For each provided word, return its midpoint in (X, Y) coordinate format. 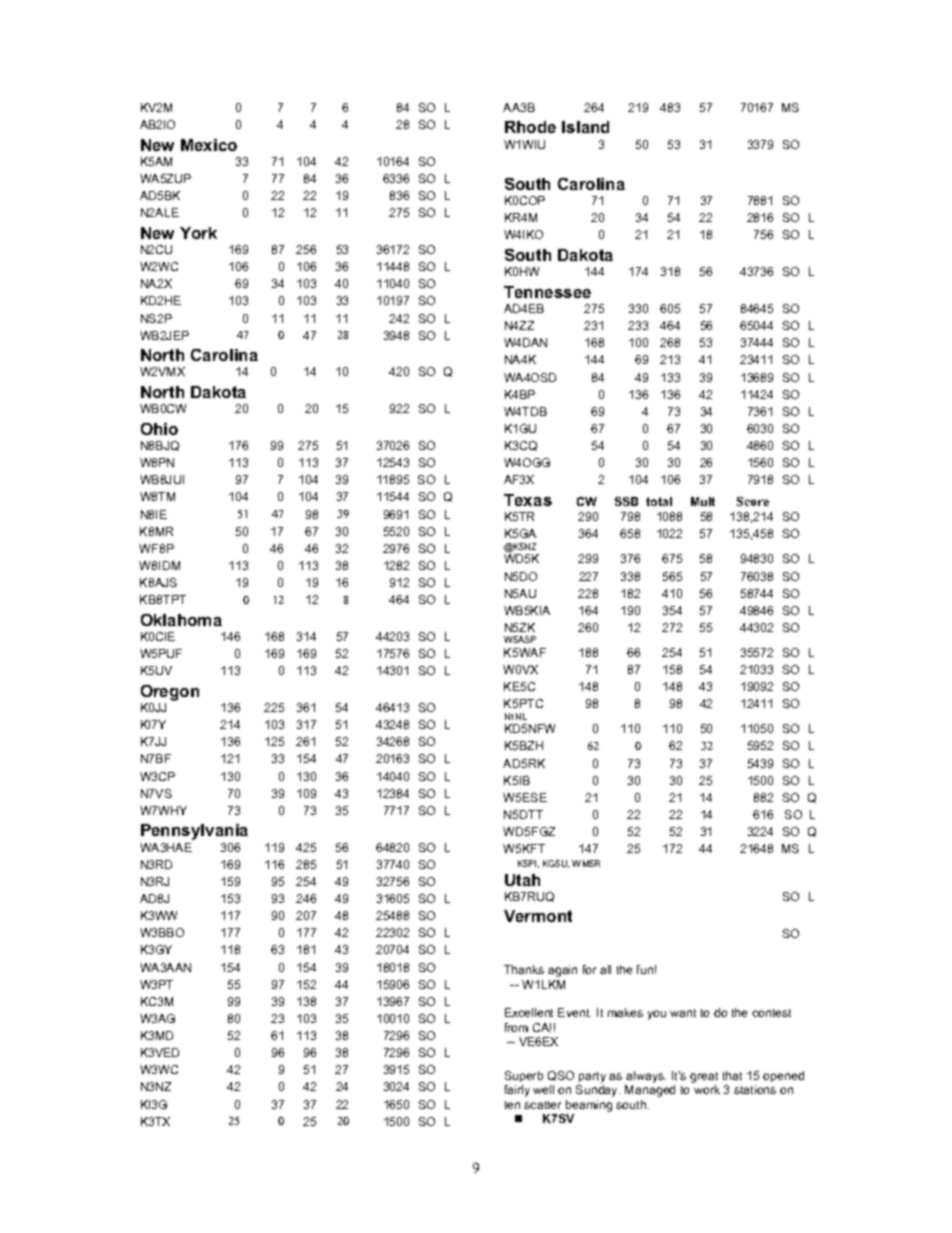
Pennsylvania (194, 832)
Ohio (159, 429)
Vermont (538, 916)
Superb (524, 1076)
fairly (517, 1091)
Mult (703, 501)
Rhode (530, 127)
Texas (528, 500)
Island (585, 127)
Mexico (209, 145)
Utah (522, 880)
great (704, 1079)
